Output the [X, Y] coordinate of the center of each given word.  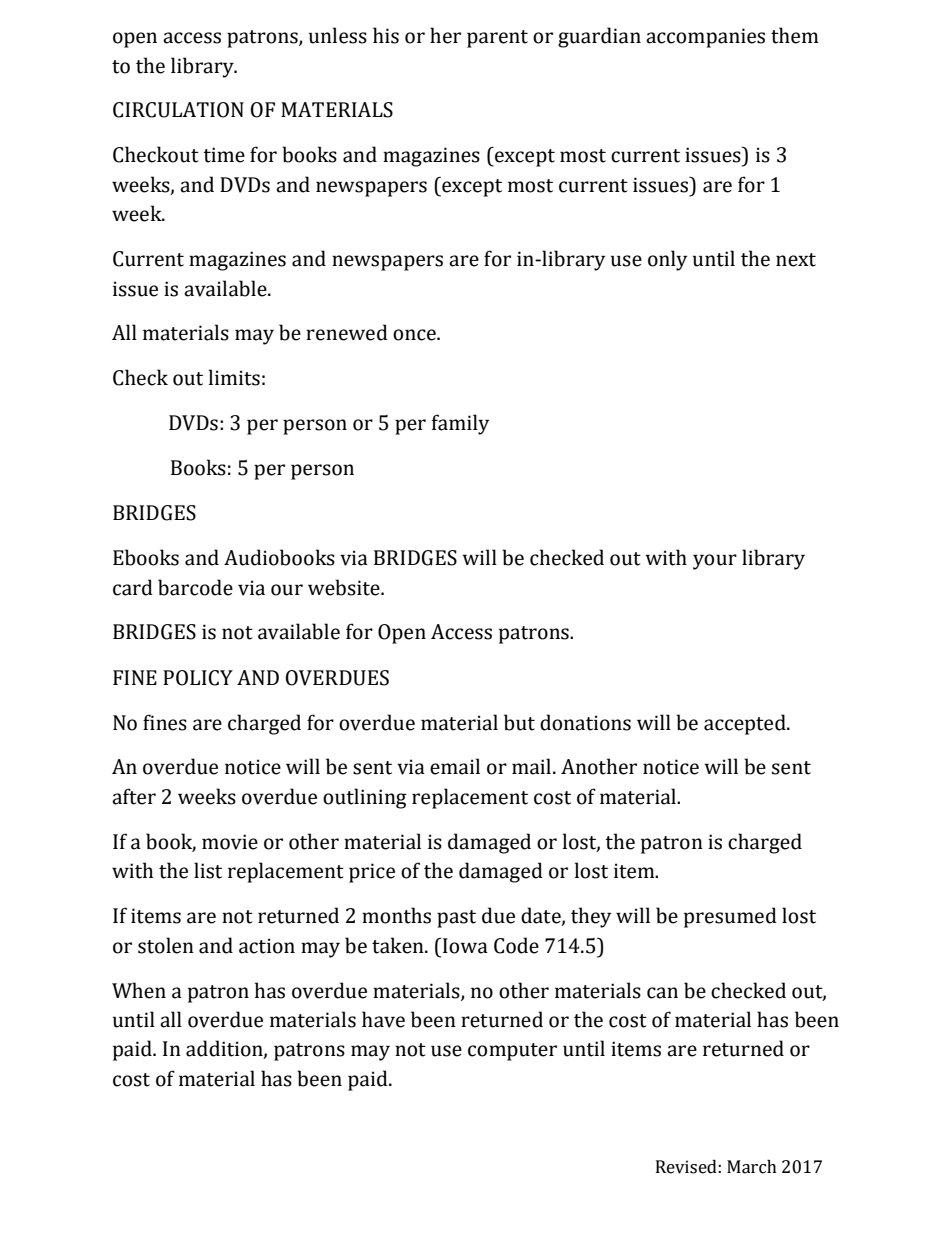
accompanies [705, 38]
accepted [746, 724]
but [519, 722]
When [139, 990]
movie [230, 842]
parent [497, 39]
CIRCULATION [178, 110]
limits [234, 377]
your [715, 562]
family [460, 424]
